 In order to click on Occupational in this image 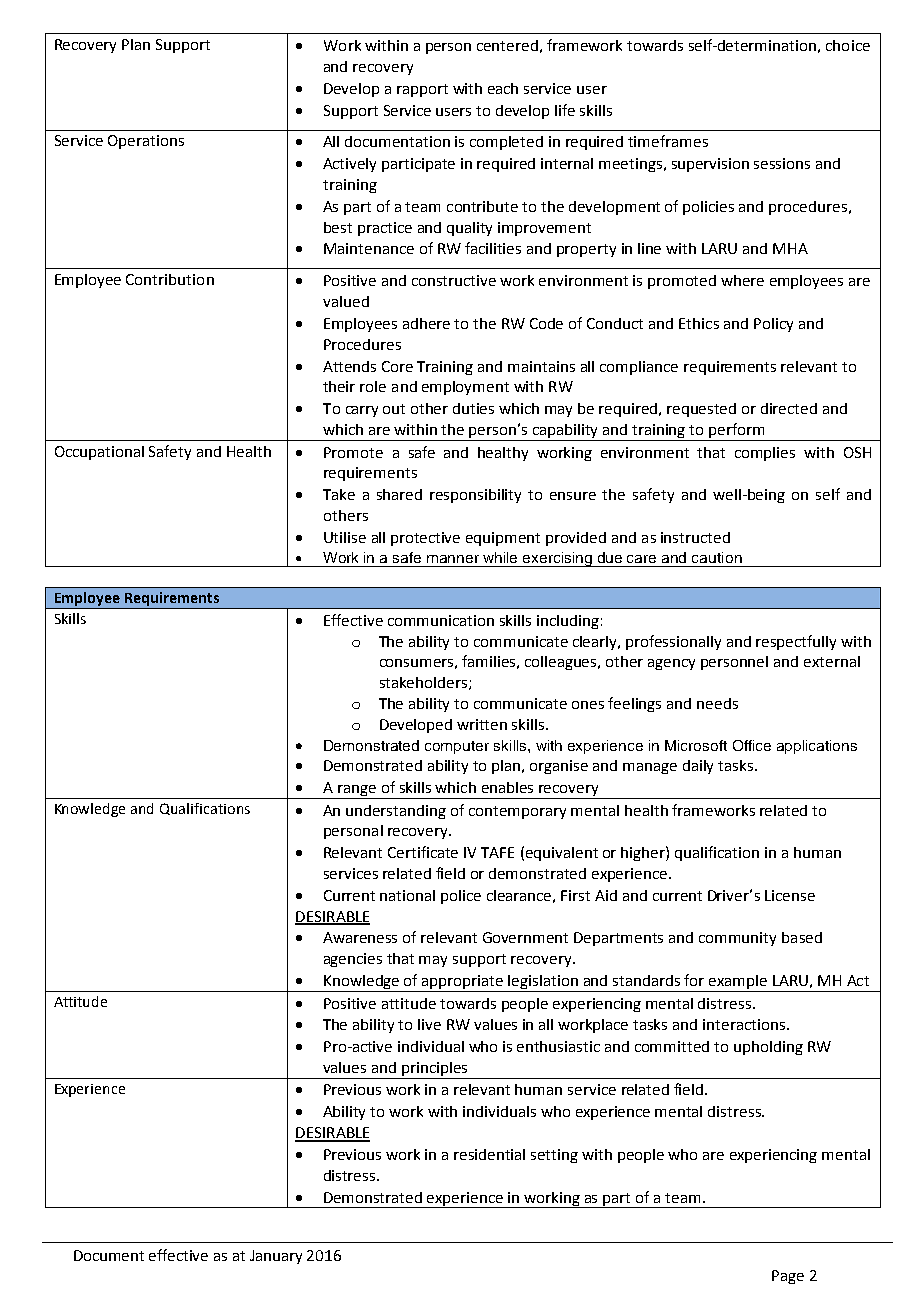, I will do `click(99, 453)`.
